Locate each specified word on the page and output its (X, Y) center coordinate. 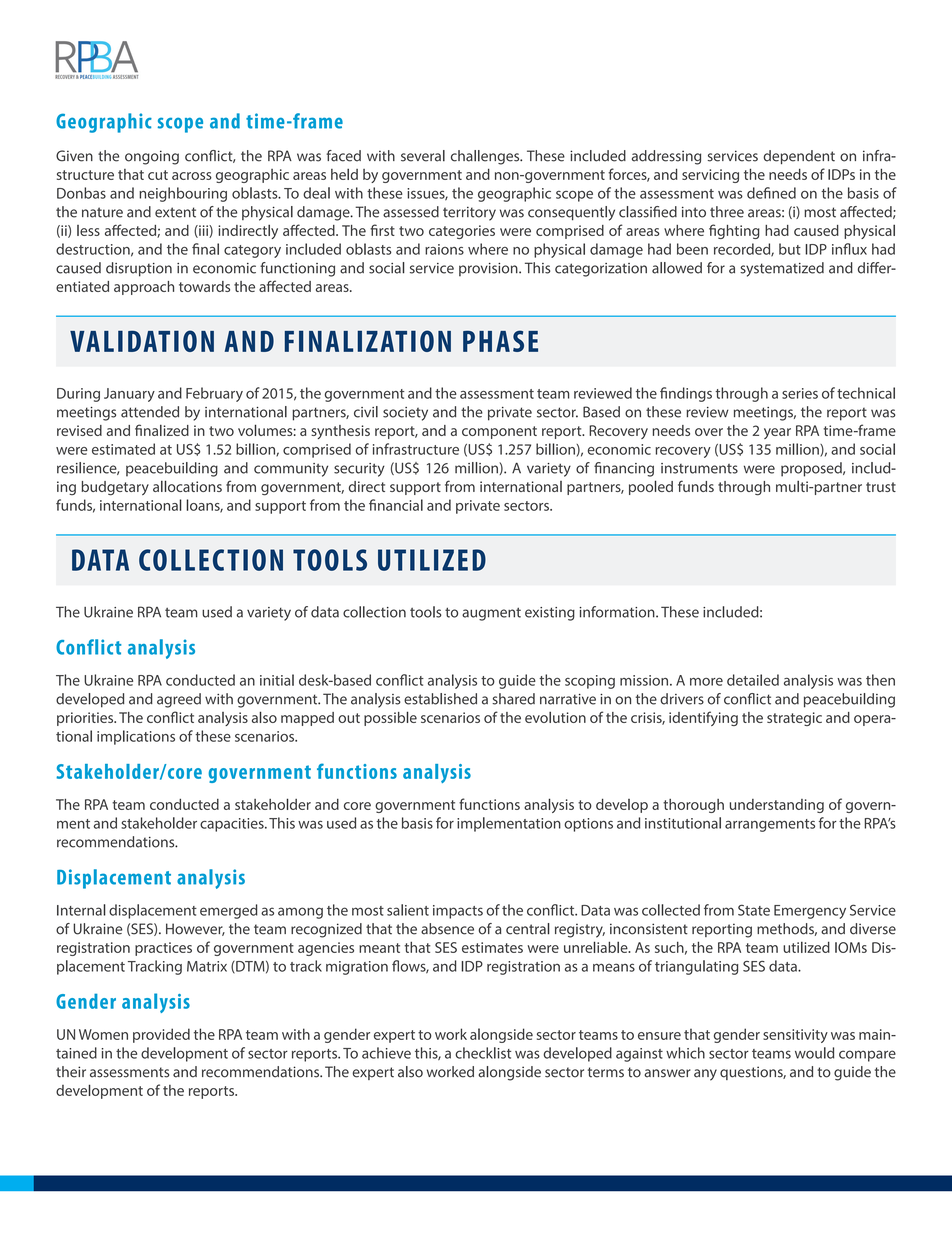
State (754, 910)
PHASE (500, 341)
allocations (187, 486)
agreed (179, 700)
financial (396, 505)
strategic (794, 719)
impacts (458, 912)
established (440, 699)
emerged (229, 911)
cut (158, 175)
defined (771, 193)
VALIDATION (142, 341)
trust (881, 487)
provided (161, 1035)
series (800, 393)
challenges (486, 157)
